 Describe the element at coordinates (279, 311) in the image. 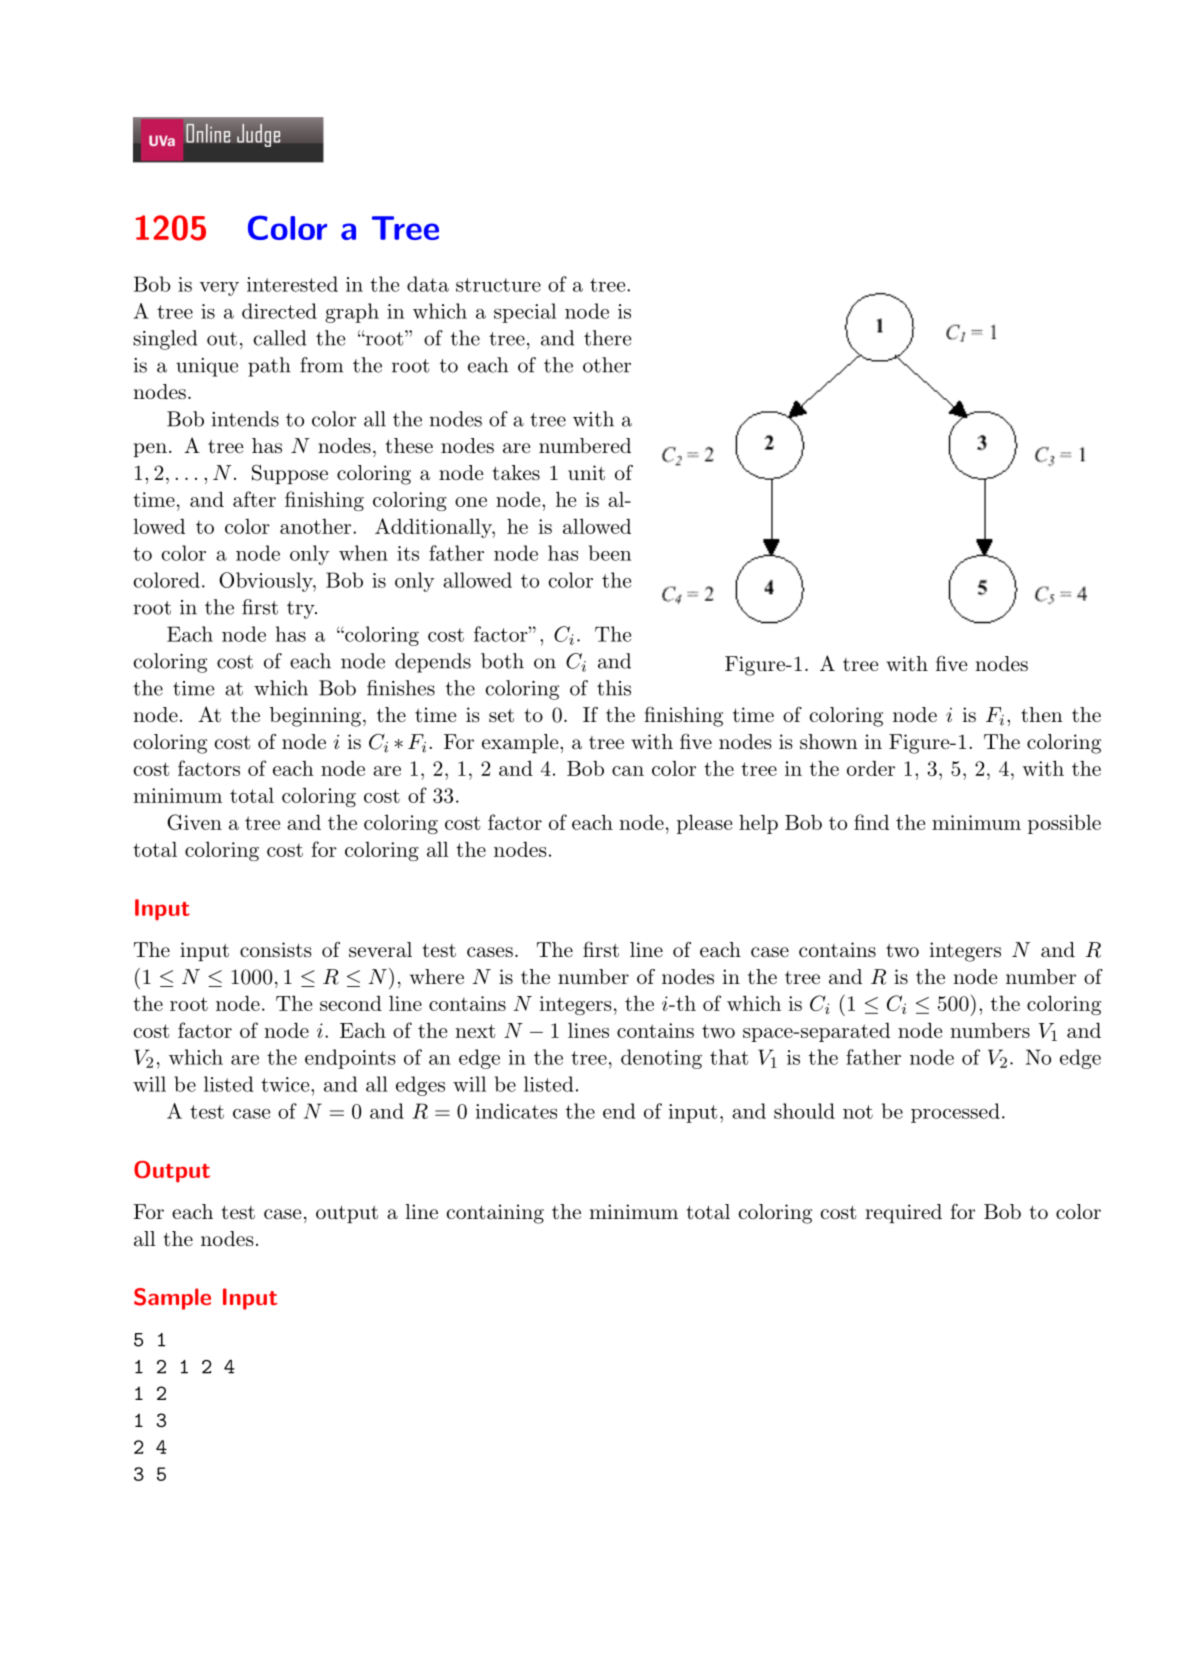

I see `directed` at that location.
